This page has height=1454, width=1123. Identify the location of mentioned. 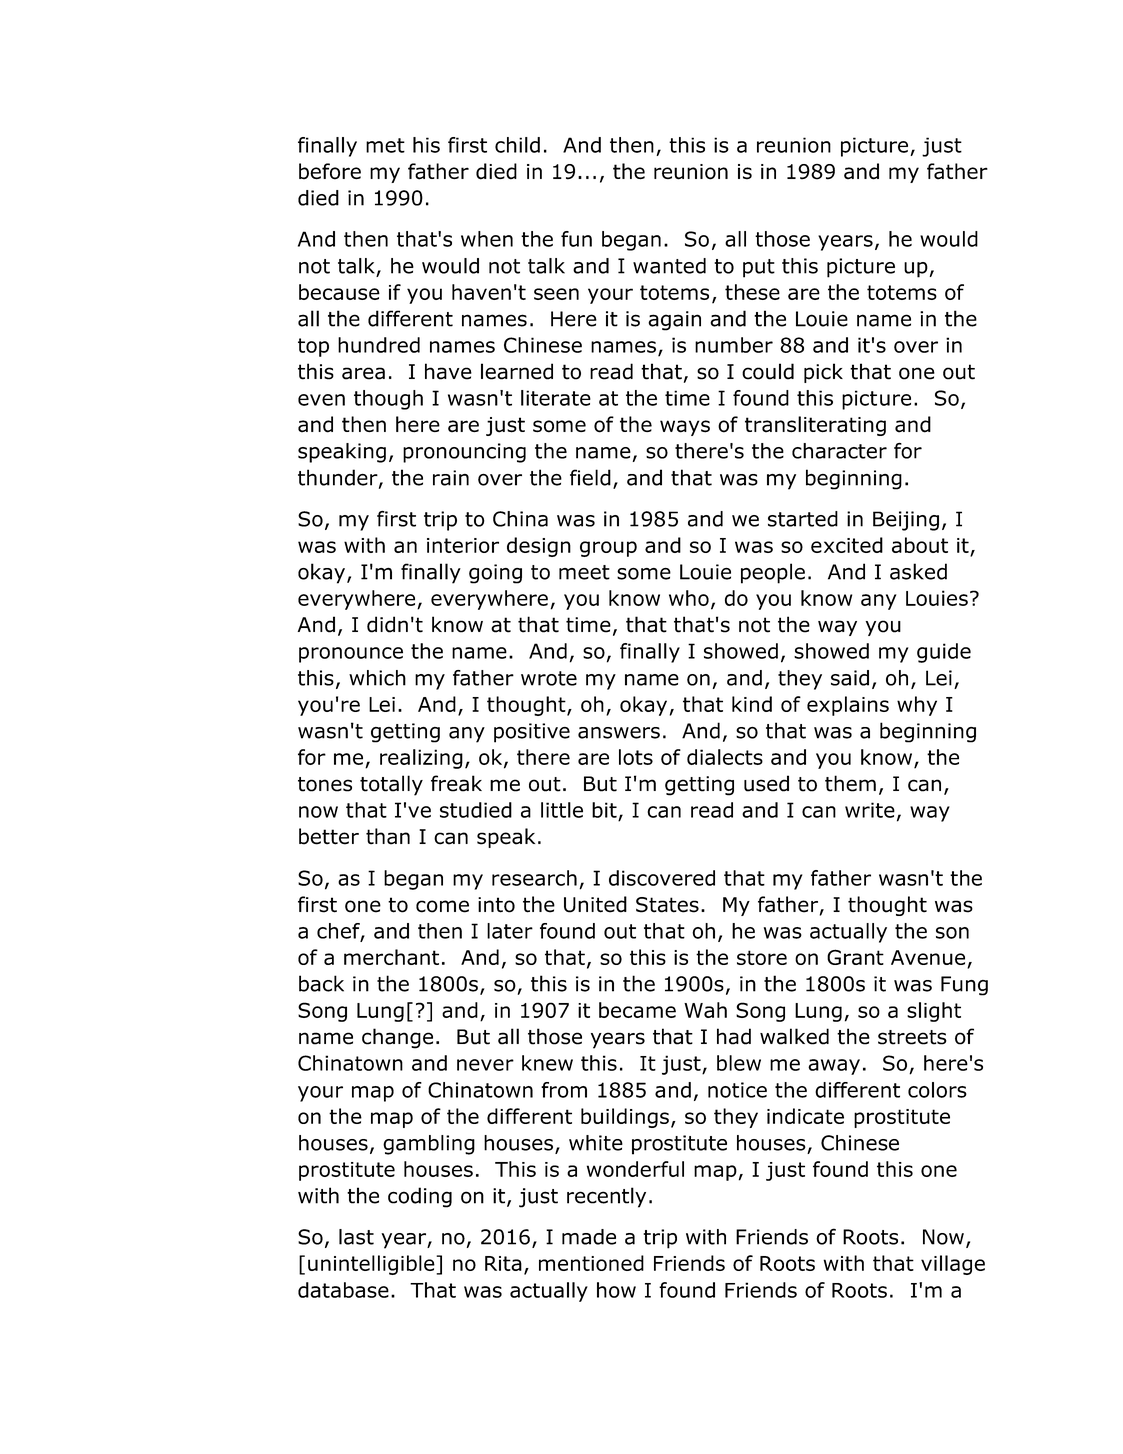
(591, 1263).
